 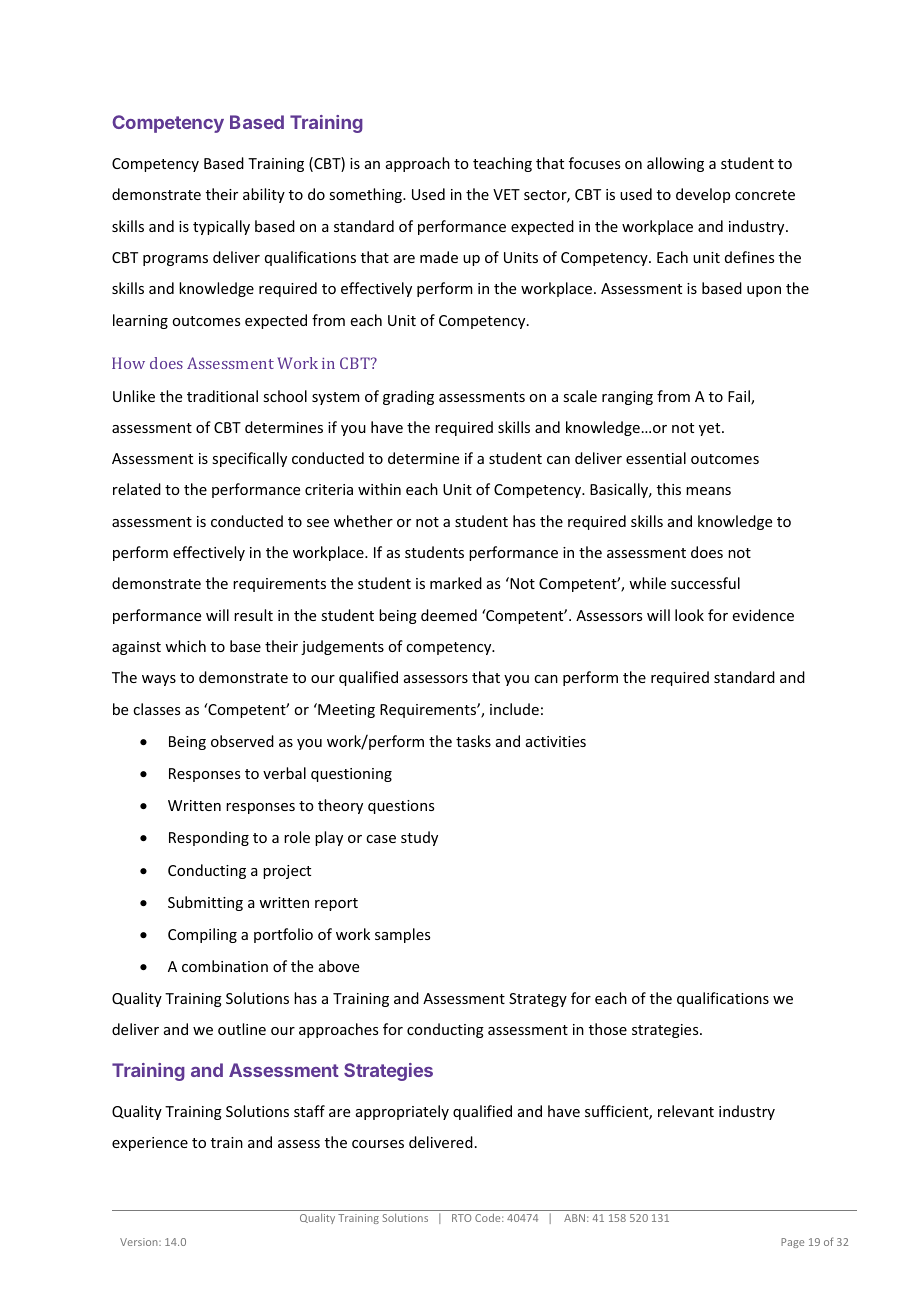 I want to click on look, so click(x=689, y=615).
